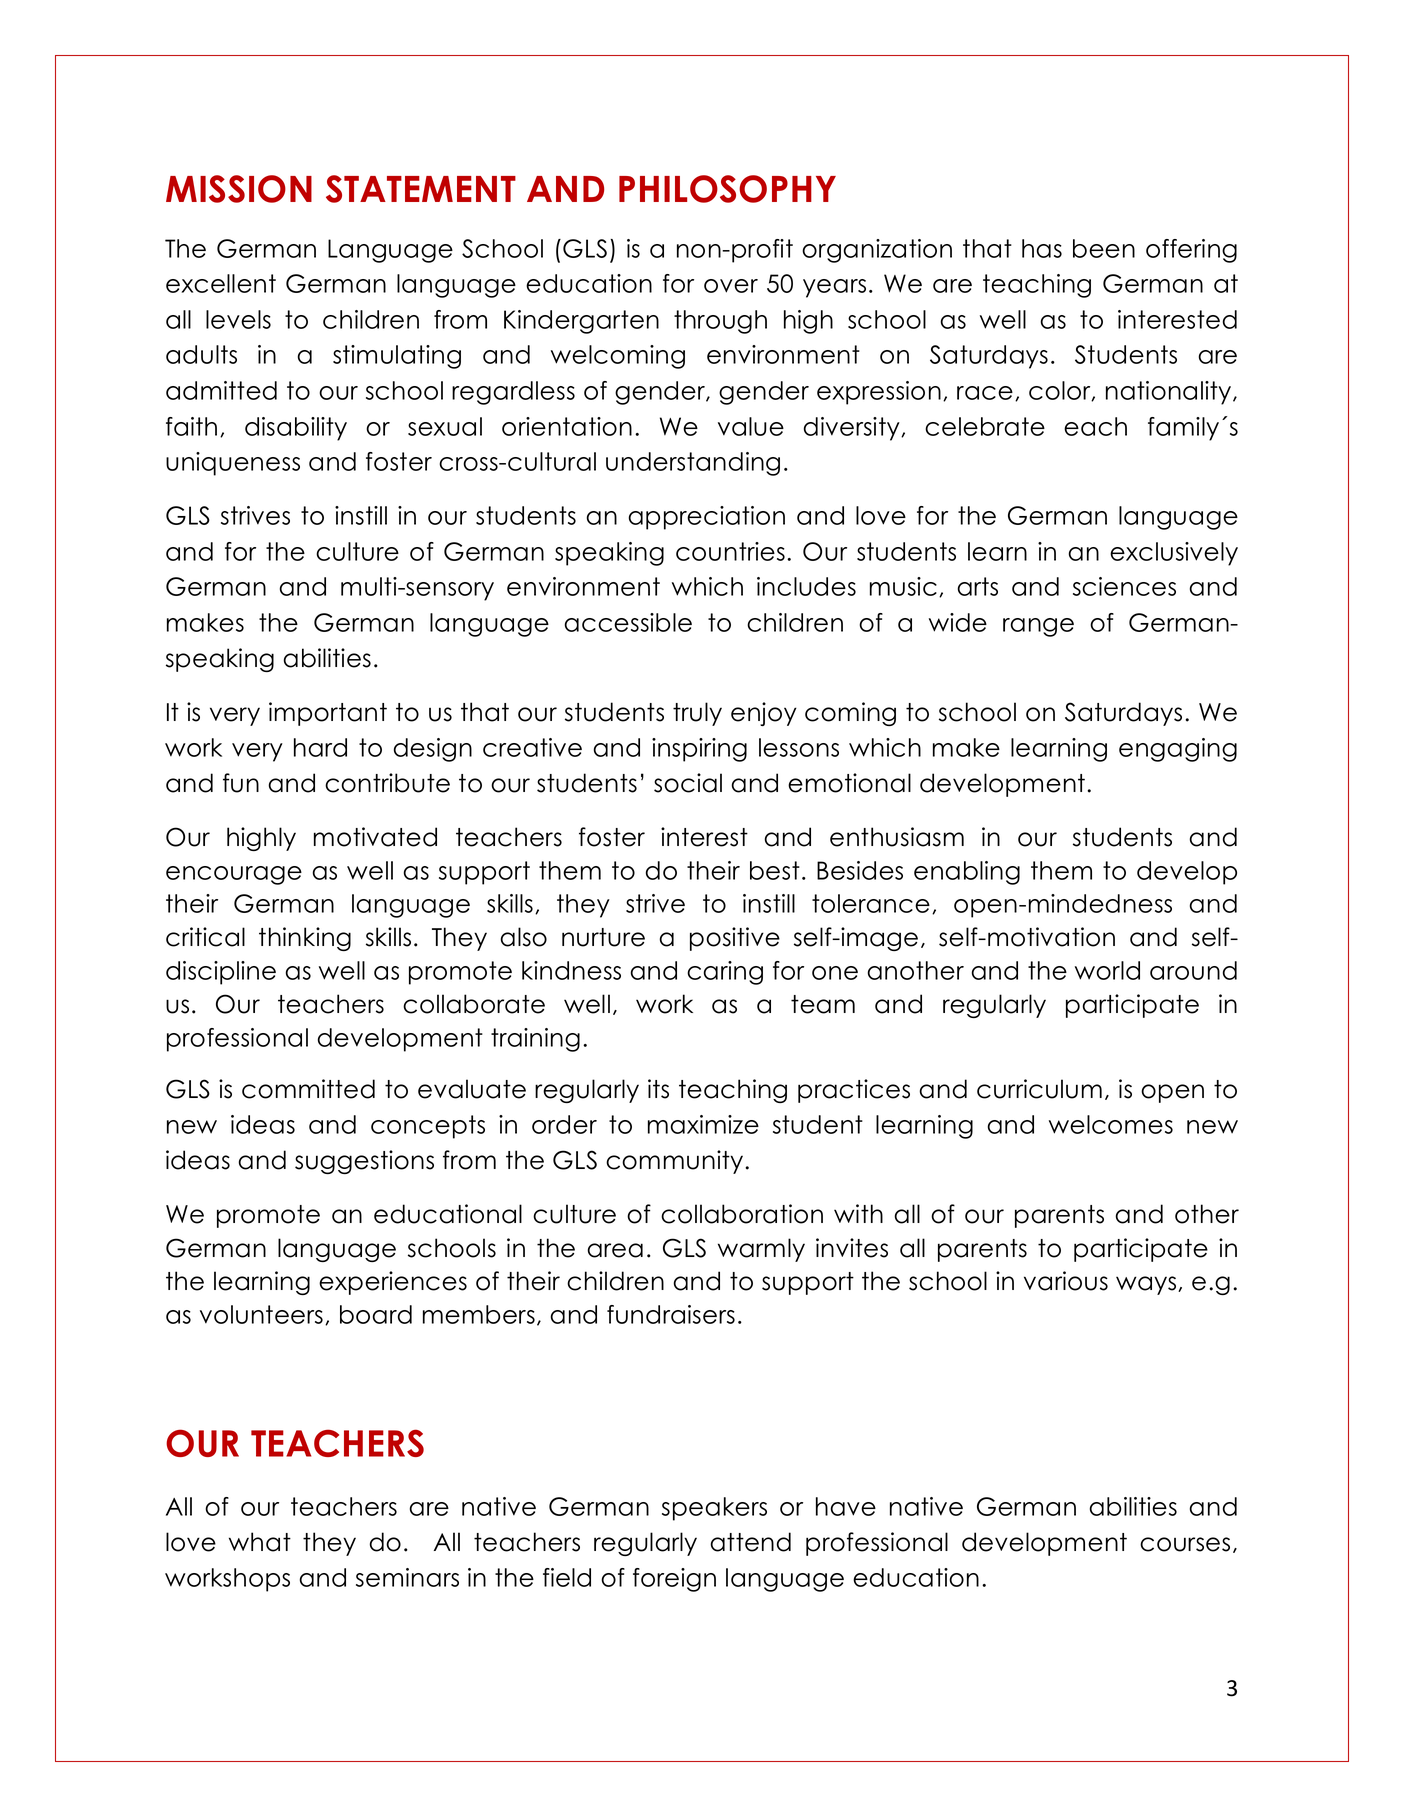 This screenshot has height=1817, width=1404. What do you see at coordinates (260, 1542) in the screenshot?
I see `what` at bounding box center [260, 1542].
